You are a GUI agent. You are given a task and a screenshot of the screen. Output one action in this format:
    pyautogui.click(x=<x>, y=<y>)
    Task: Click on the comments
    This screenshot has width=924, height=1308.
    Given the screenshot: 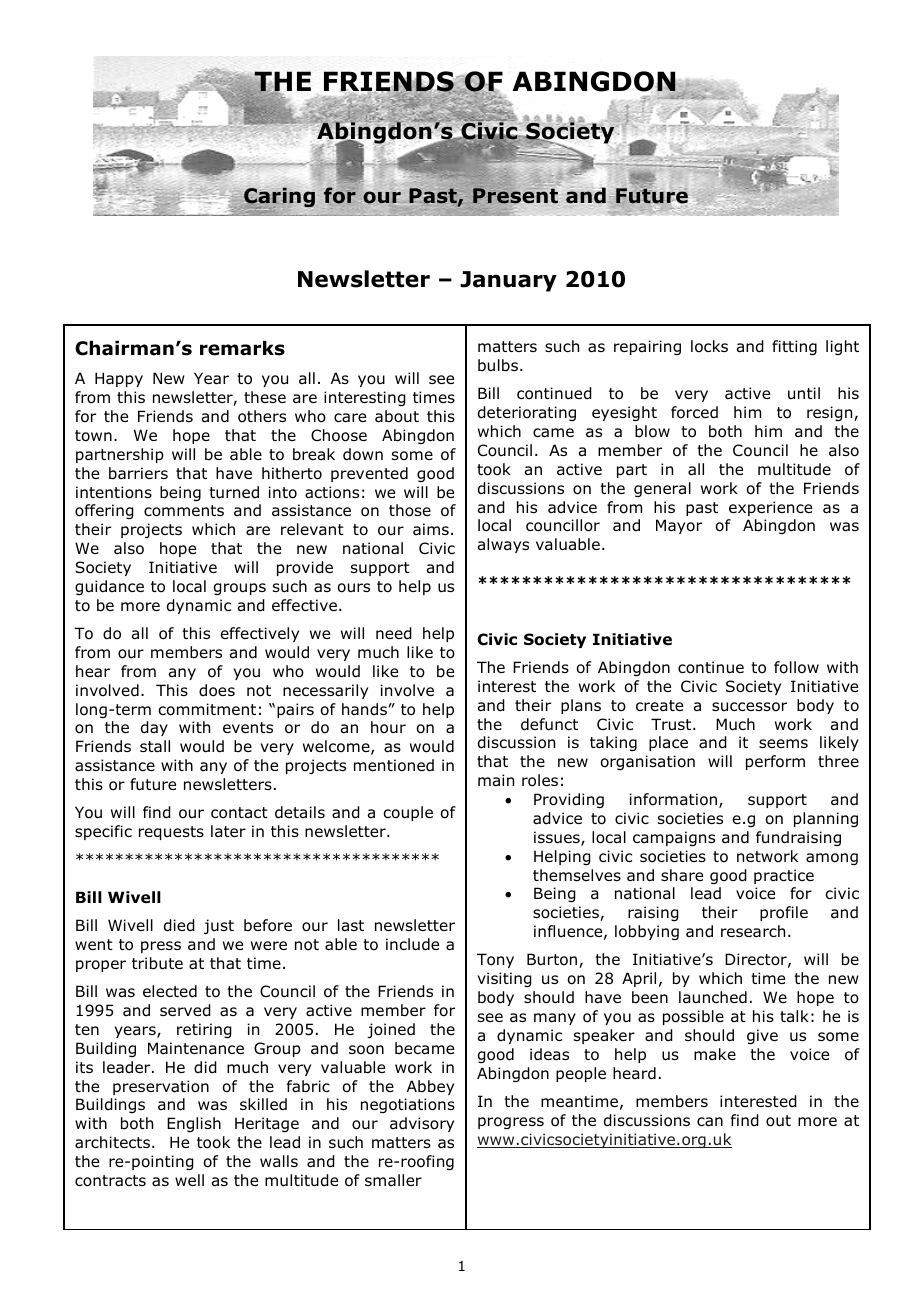 What is the action you would take?
    pyautogui.click(x=184, y=511)
